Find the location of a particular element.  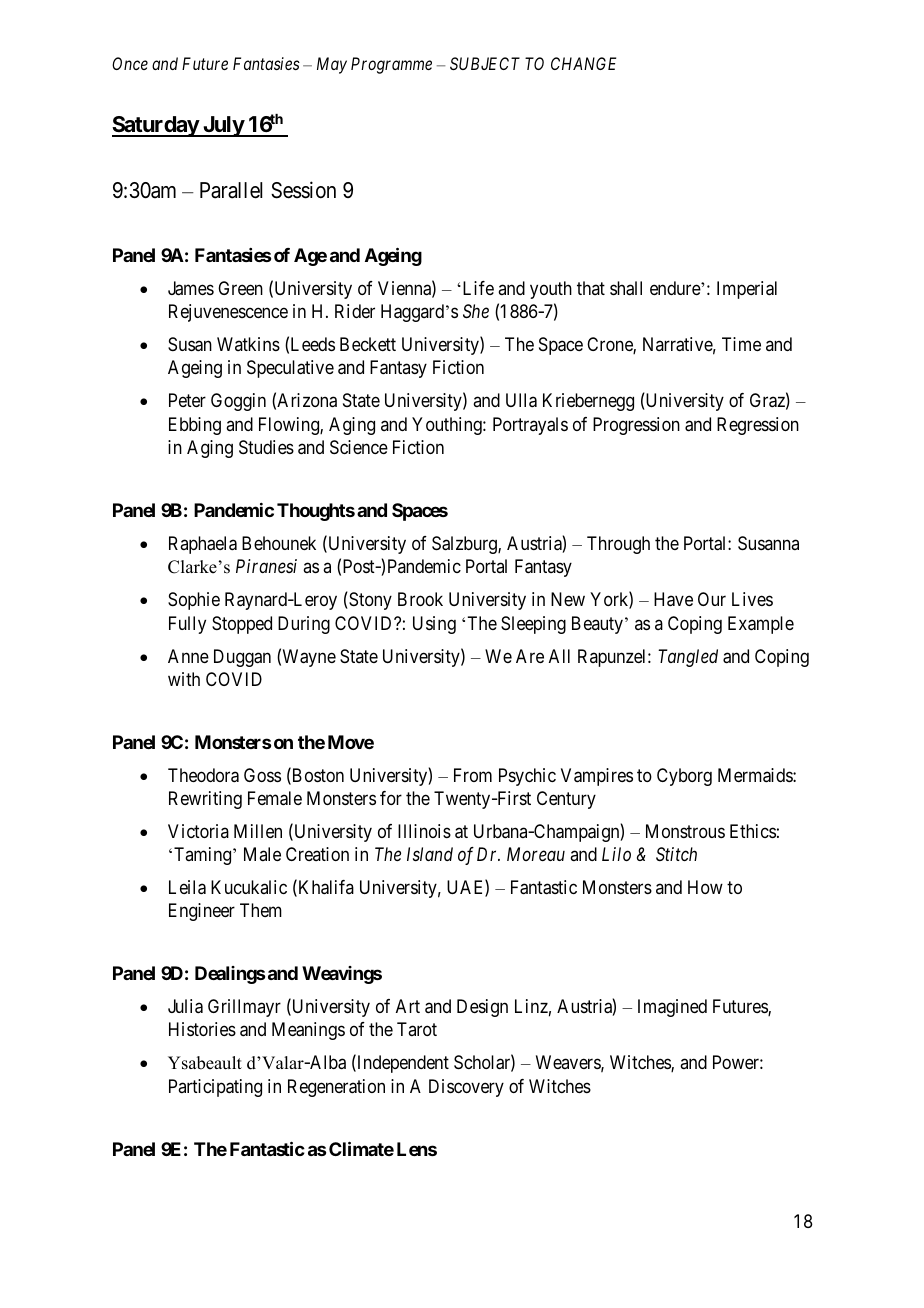

Histories is located at coordinates (202, 1029).
